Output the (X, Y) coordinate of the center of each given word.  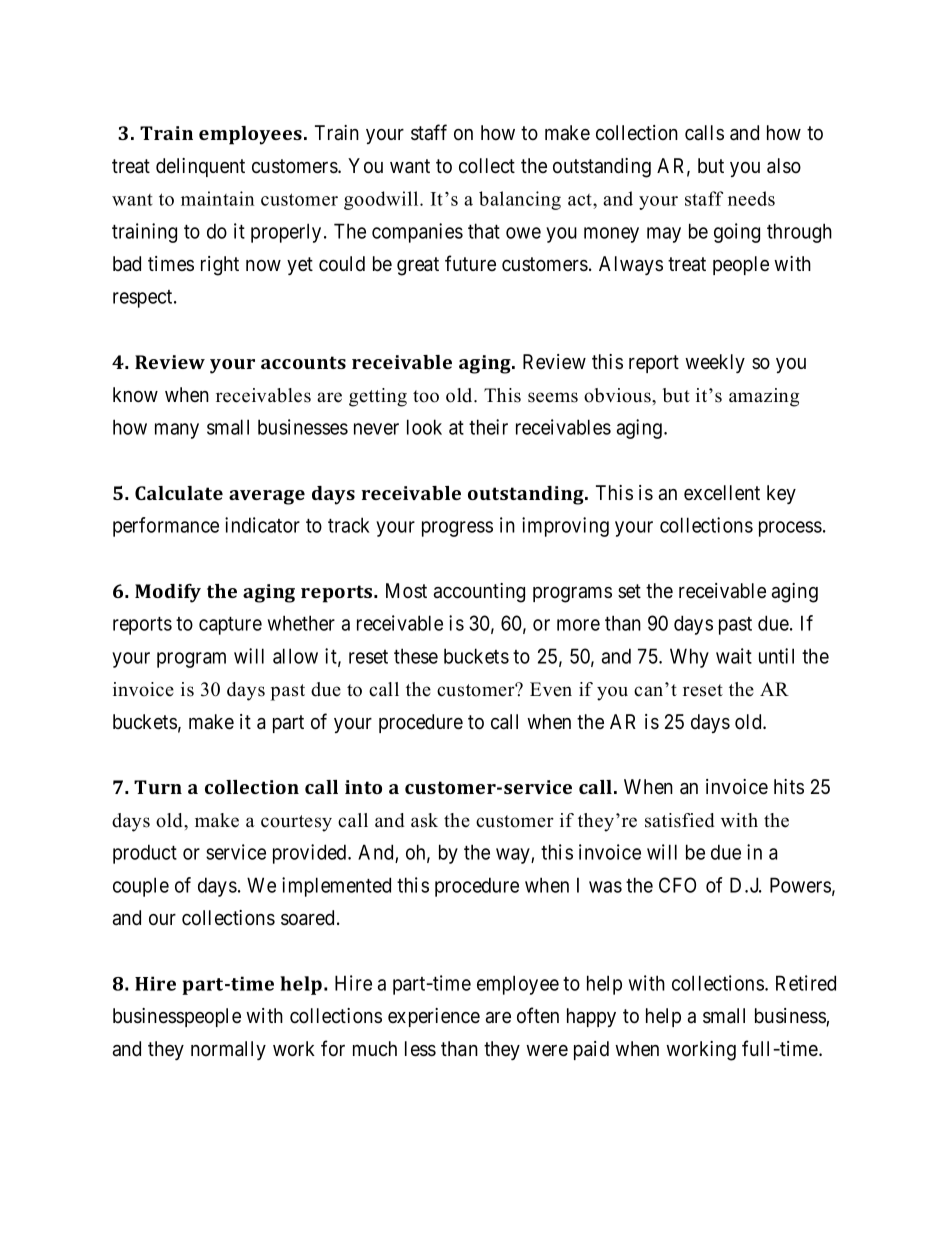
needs (751, 198)
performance (166, 527)
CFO (677, 885)
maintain (218, 198)
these (416, 656)
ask (424, 820)
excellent (722, 493)
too (426, 396)
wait (734, 656)
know (135, 395)
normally (228, 1050)
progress (457, 529)
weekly (715, 363)
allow (295, 656)
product (145, 854)
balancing (520, 200)
